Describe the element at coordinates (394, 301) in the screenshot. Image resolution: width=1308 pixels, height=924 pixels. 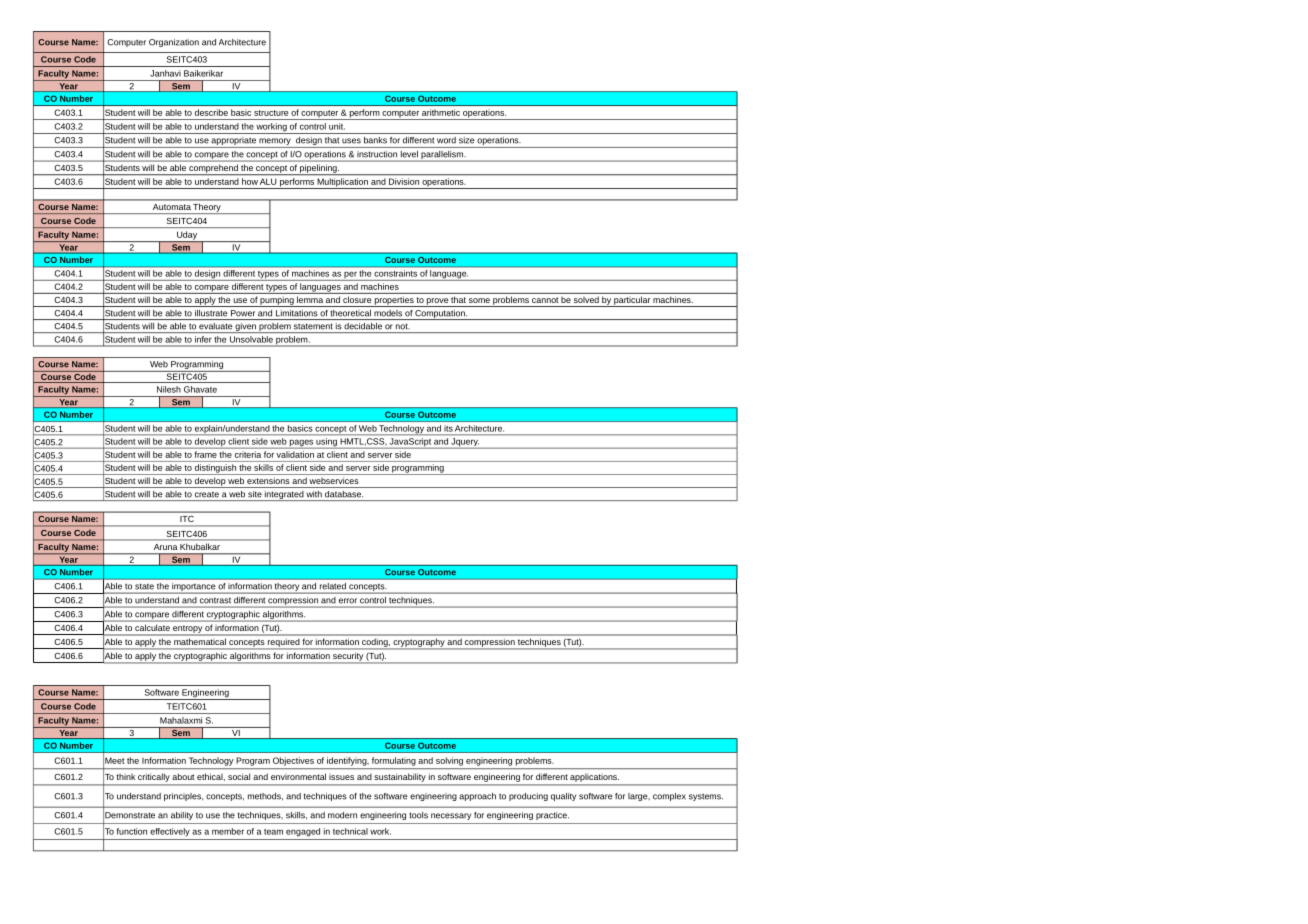
I see `properties` at that location.
